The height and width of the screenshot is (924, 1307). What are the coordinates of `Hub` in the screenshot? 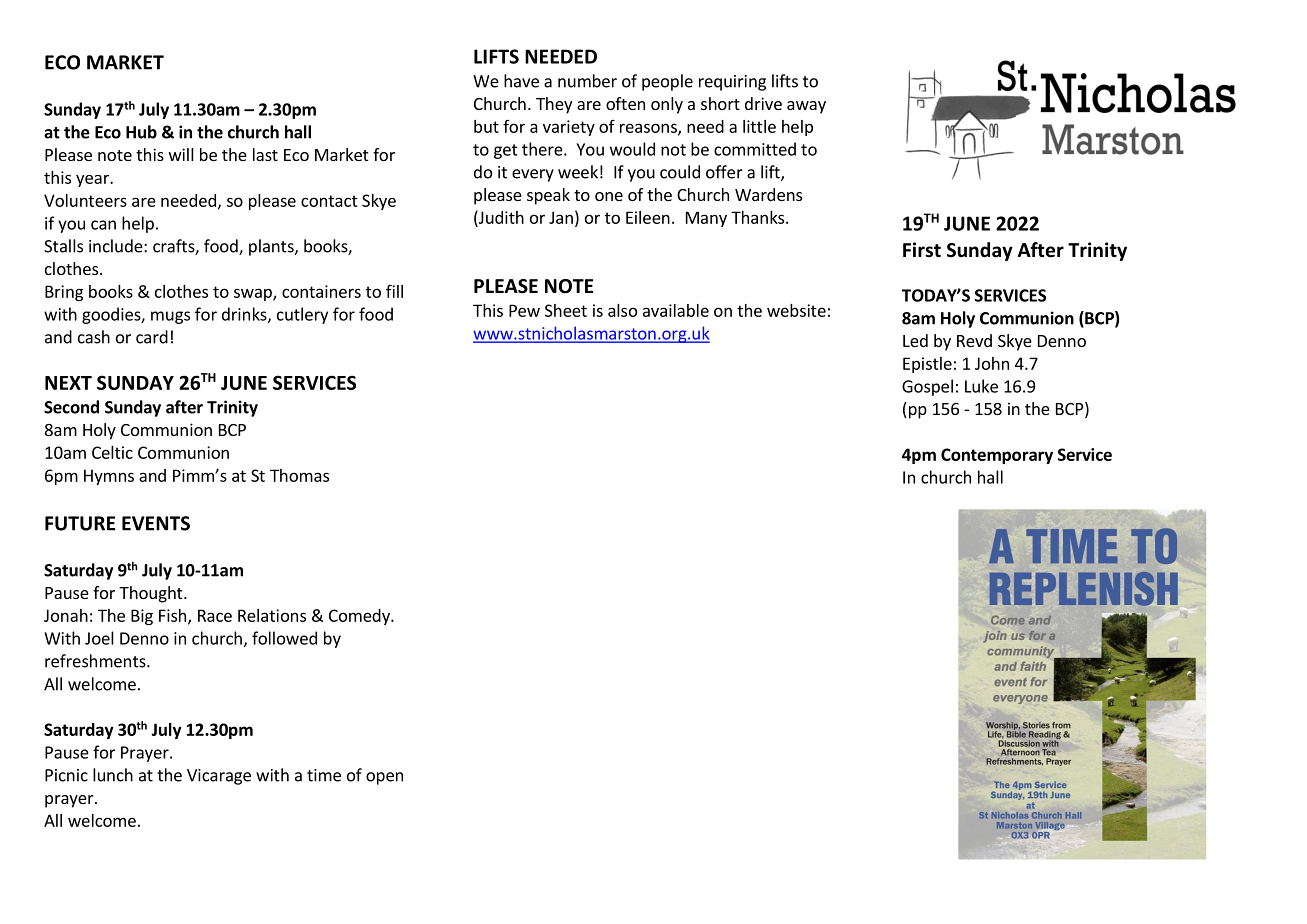 It's located at (141, 132).
